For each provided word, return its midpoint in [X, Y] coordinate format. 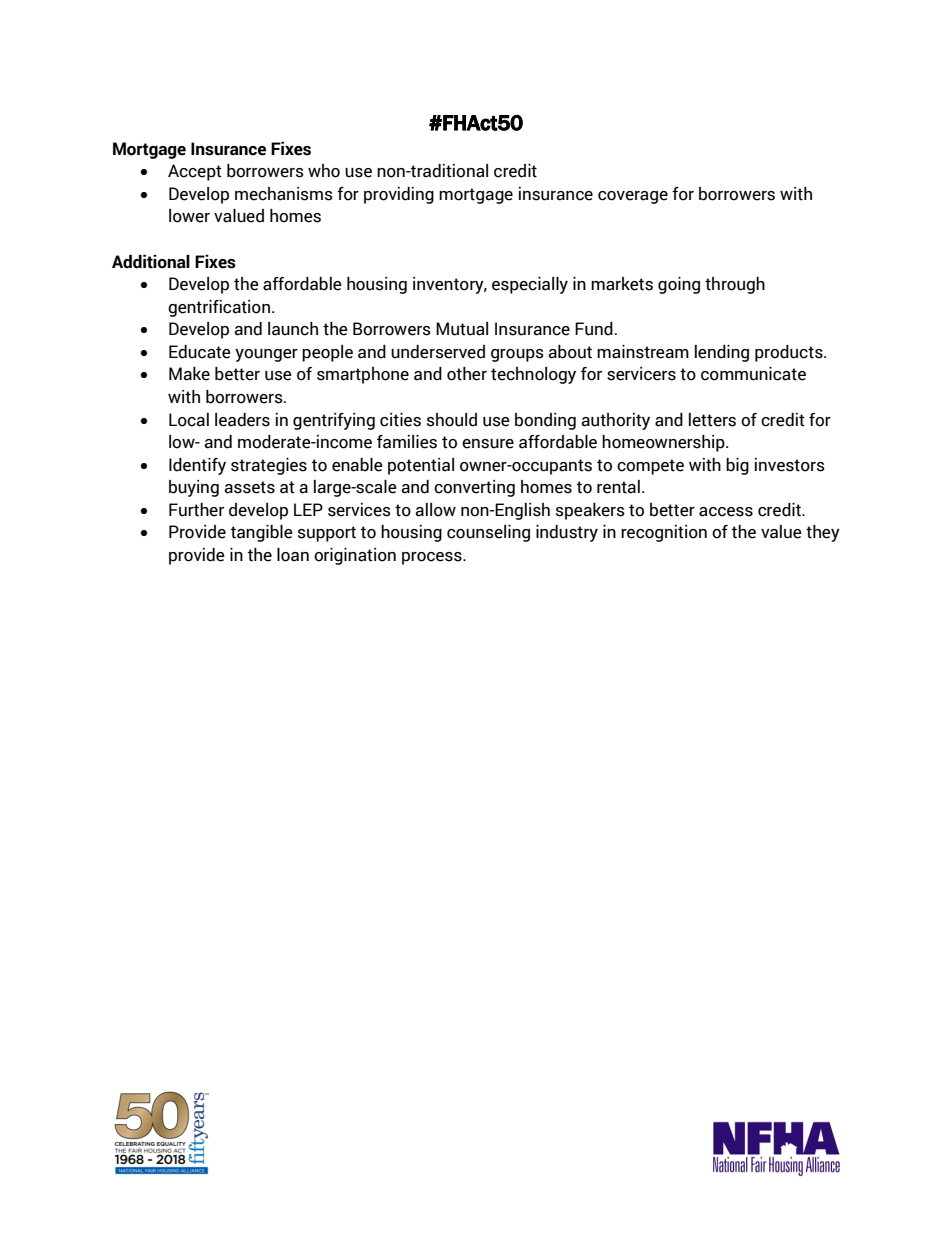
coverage [633, 197]
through [735, 285]
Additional [151, 262]
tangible [262, 533]
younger [266, 355]
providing [399, 195]
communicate [753, 374]
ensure [488, 444]
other [467, 374]
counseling [488, 533]
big [737, 466]
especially [530, 285]
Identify [197, 466]
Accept [195, 172]
